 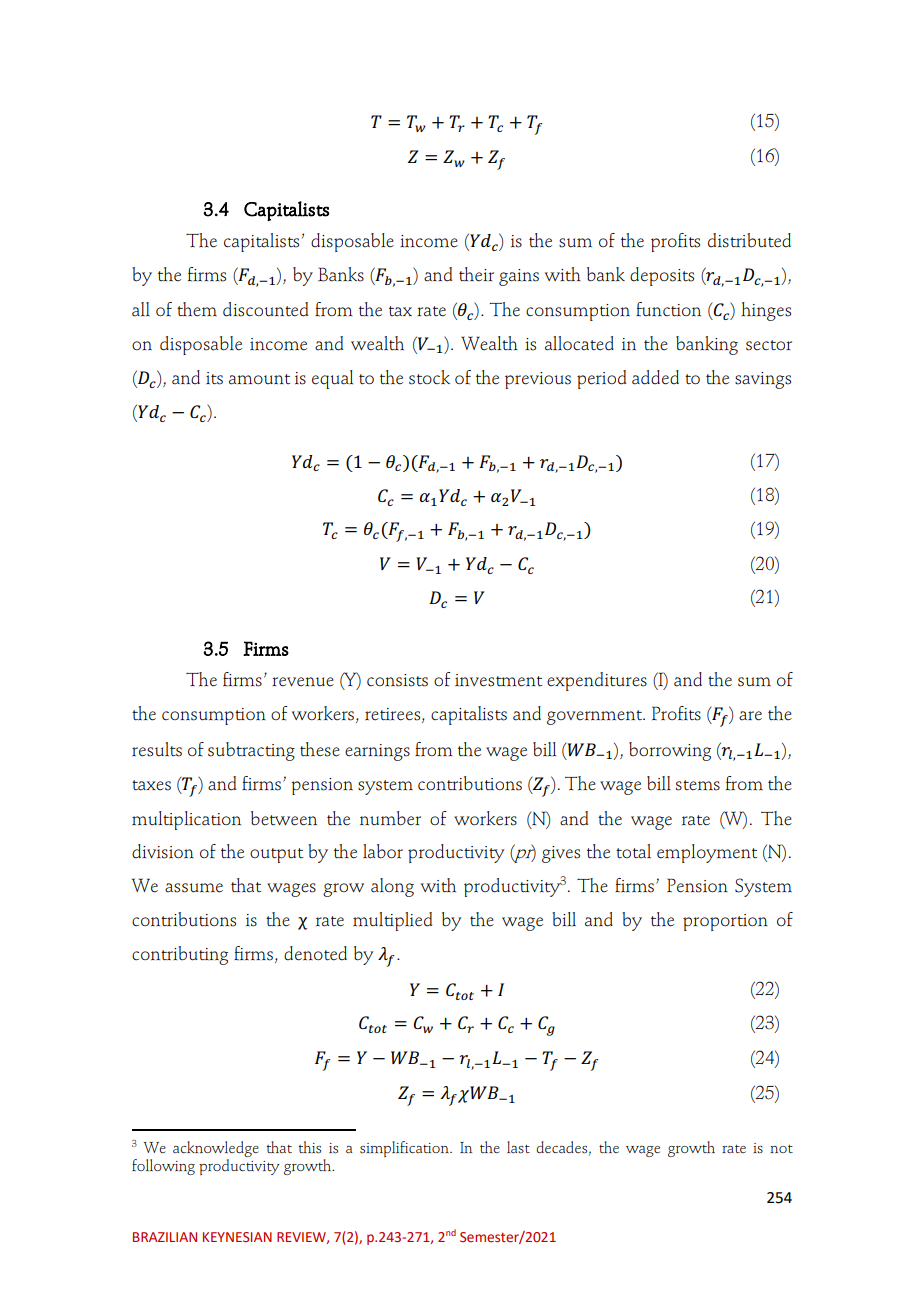 I want to click on contributing, so click(x=180, y=955).
